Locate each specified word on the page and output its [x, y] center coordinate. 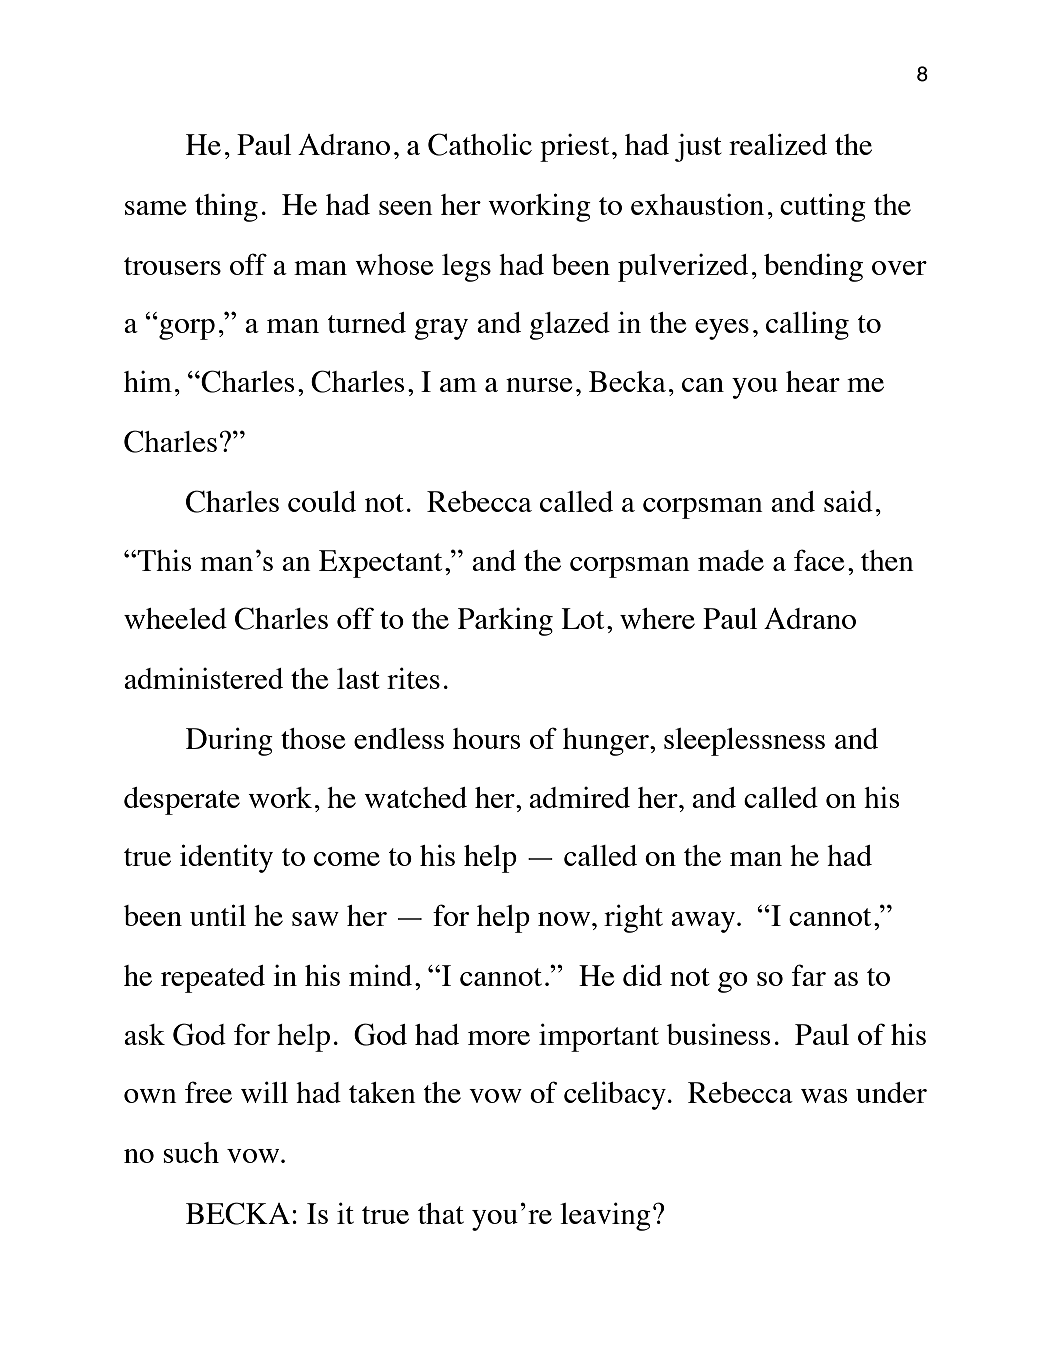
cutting [823, 207]
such [191, 1152]
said [848, 501]
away [704, 922]
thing [226, 208]
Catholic [480, 144]
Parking [505, 622]
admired [579, 797]
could [322, 501]
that [441, 1213]
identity [226, 858]
